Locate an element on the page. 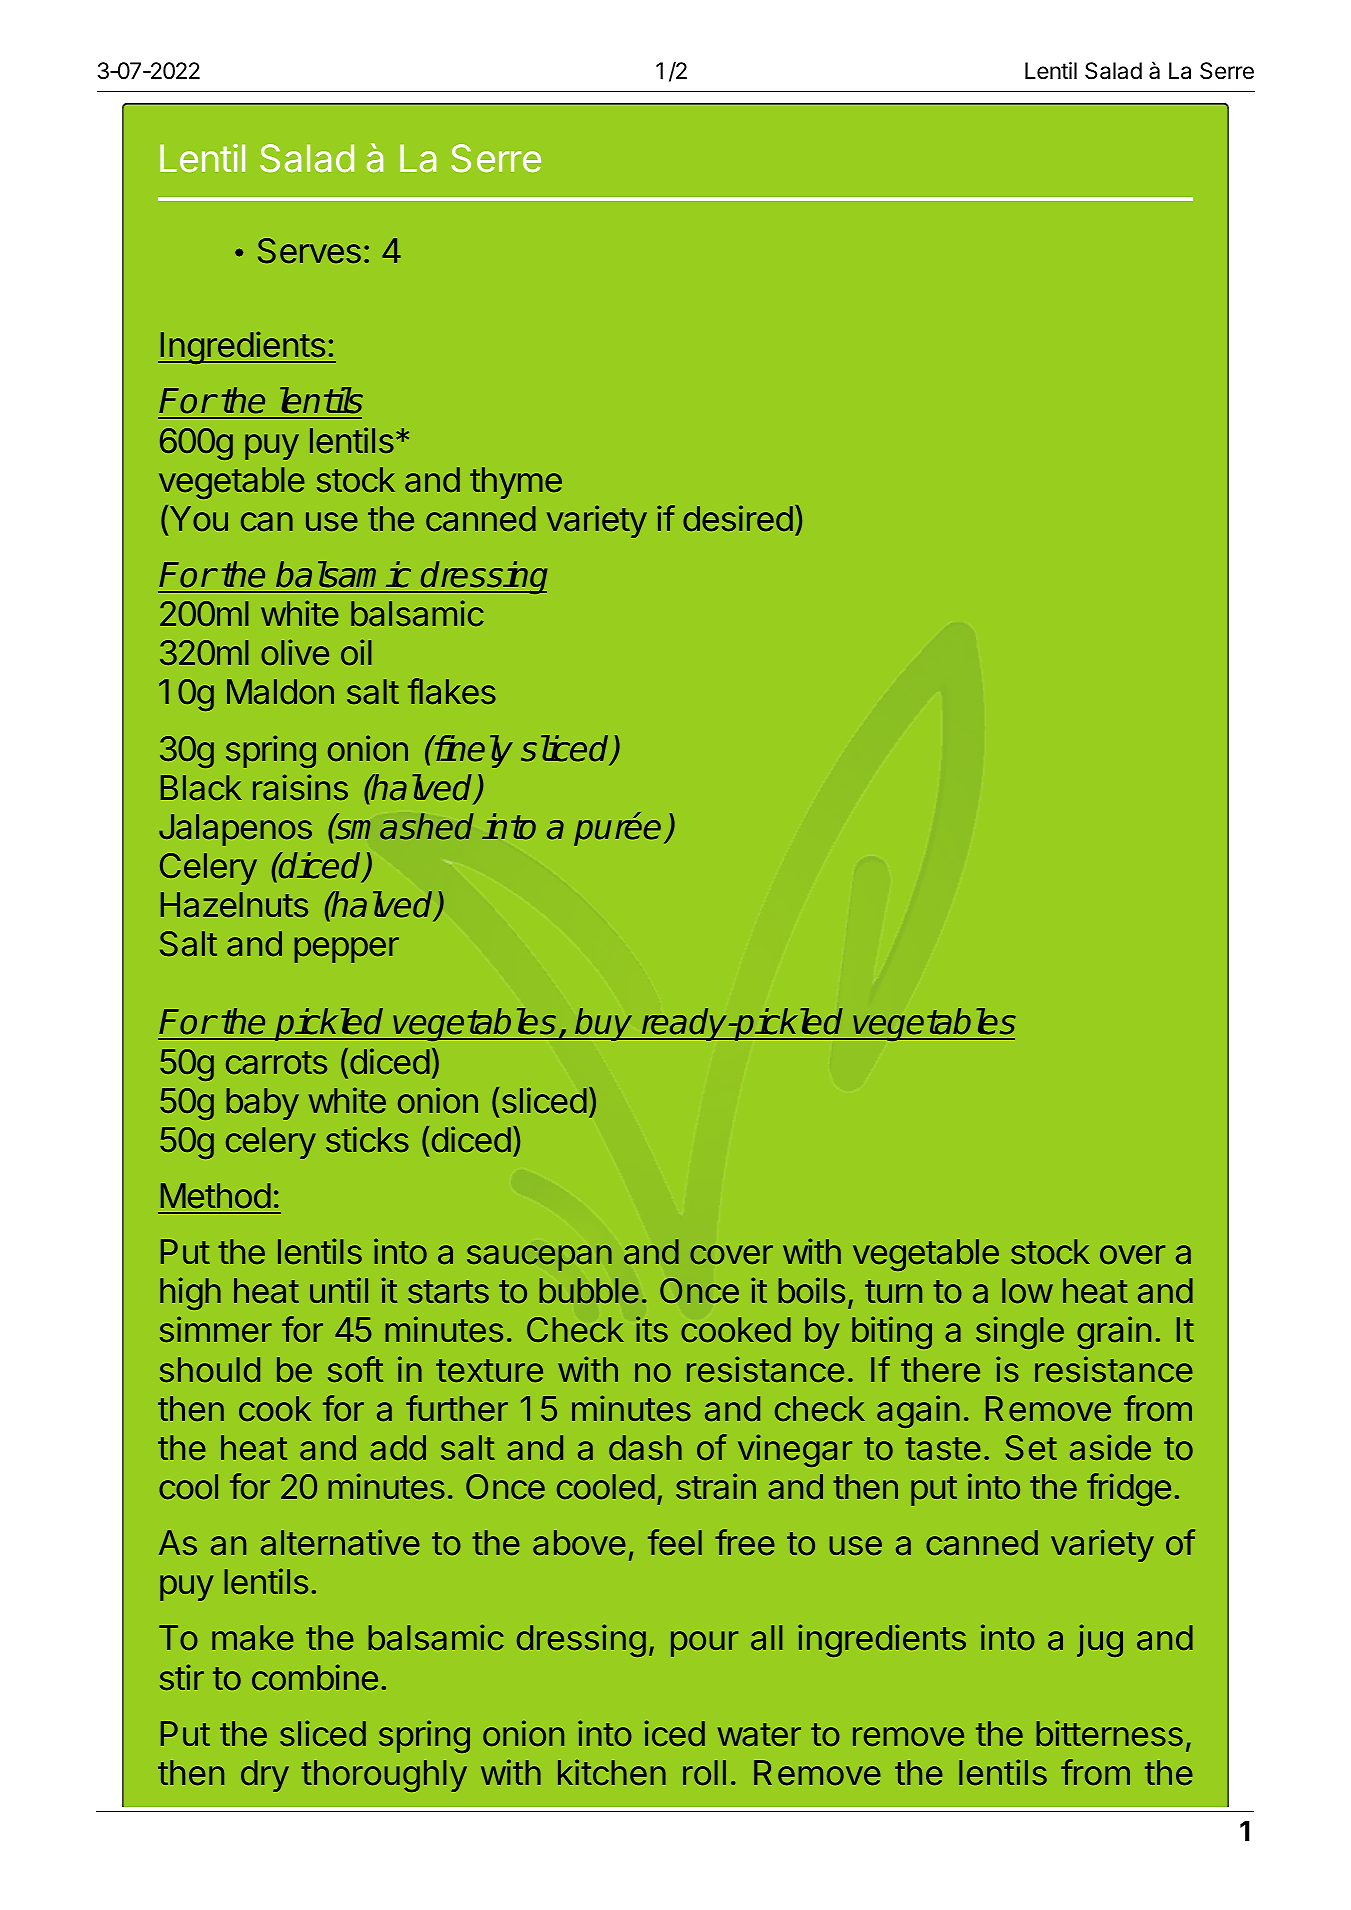 The width and height of the page is (1351, 1910). You is located at coordinates (197, 519).
